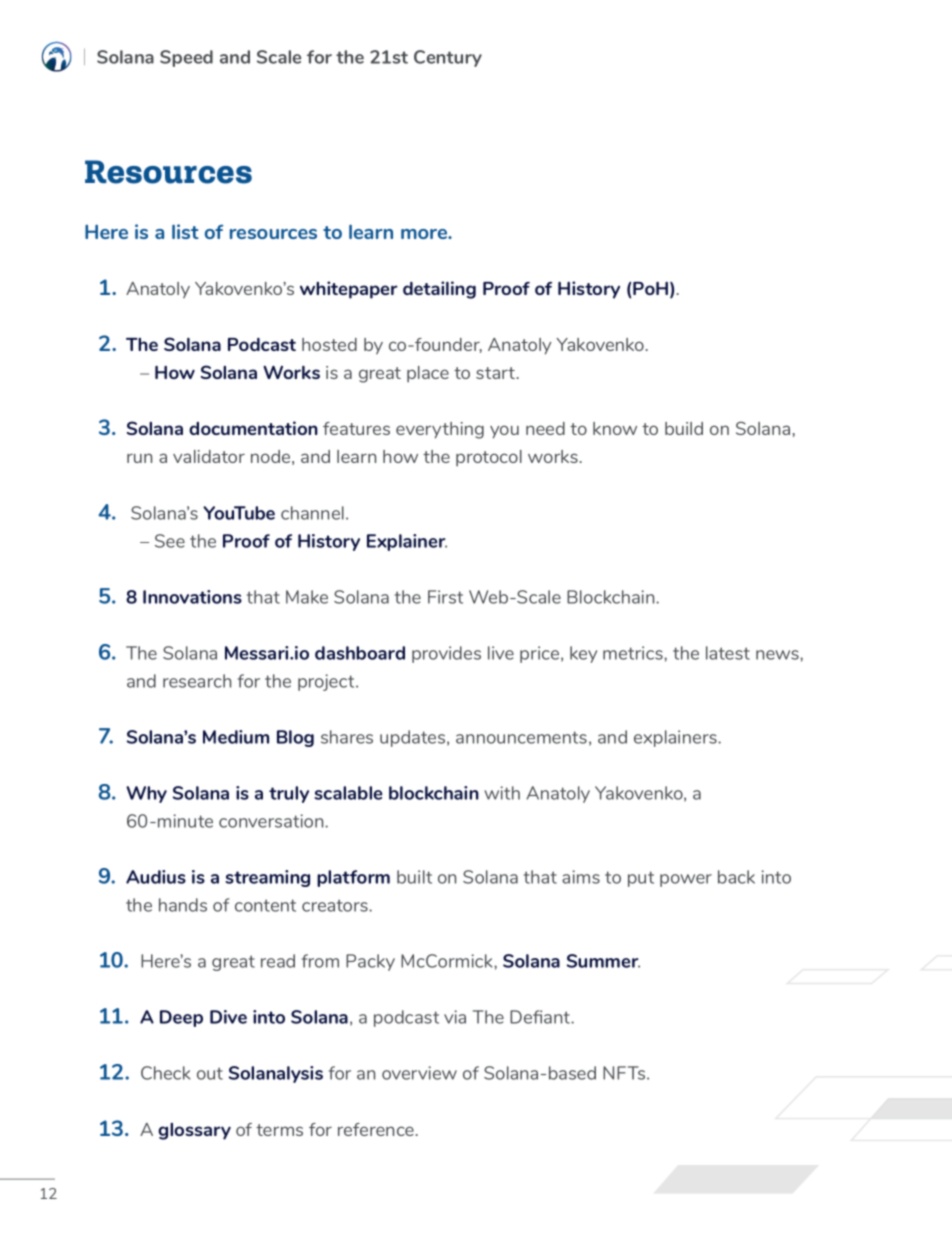  What do you see at coordinates (686, 880) in the screenshot?
I see `power` at bounding box center [686, 880].
